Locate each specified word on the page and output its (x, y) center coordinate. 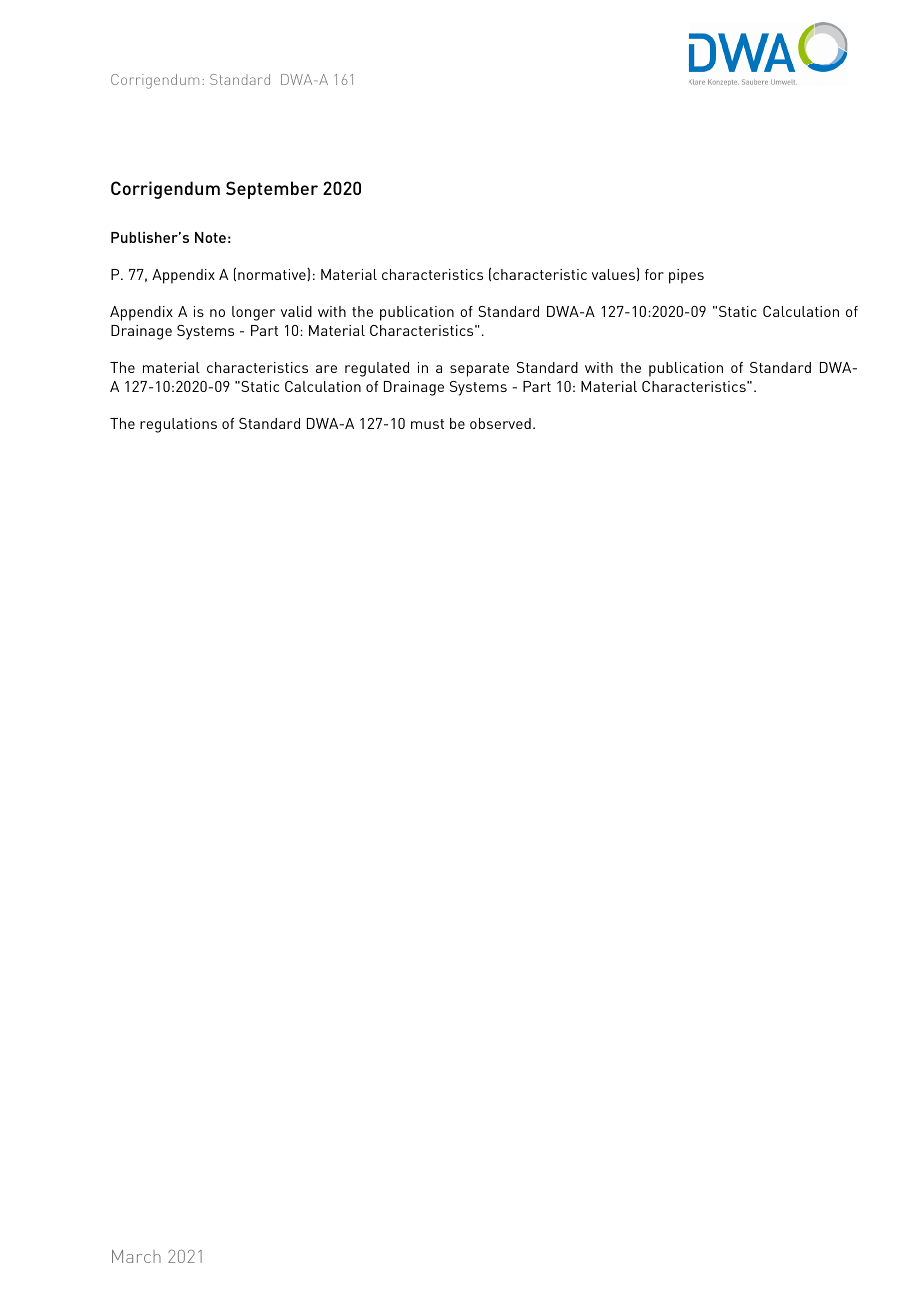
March (136, 1256)
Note (210, 237)
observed (500, 423)
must (427, 424)
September (272, 190)
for (654, 274)
